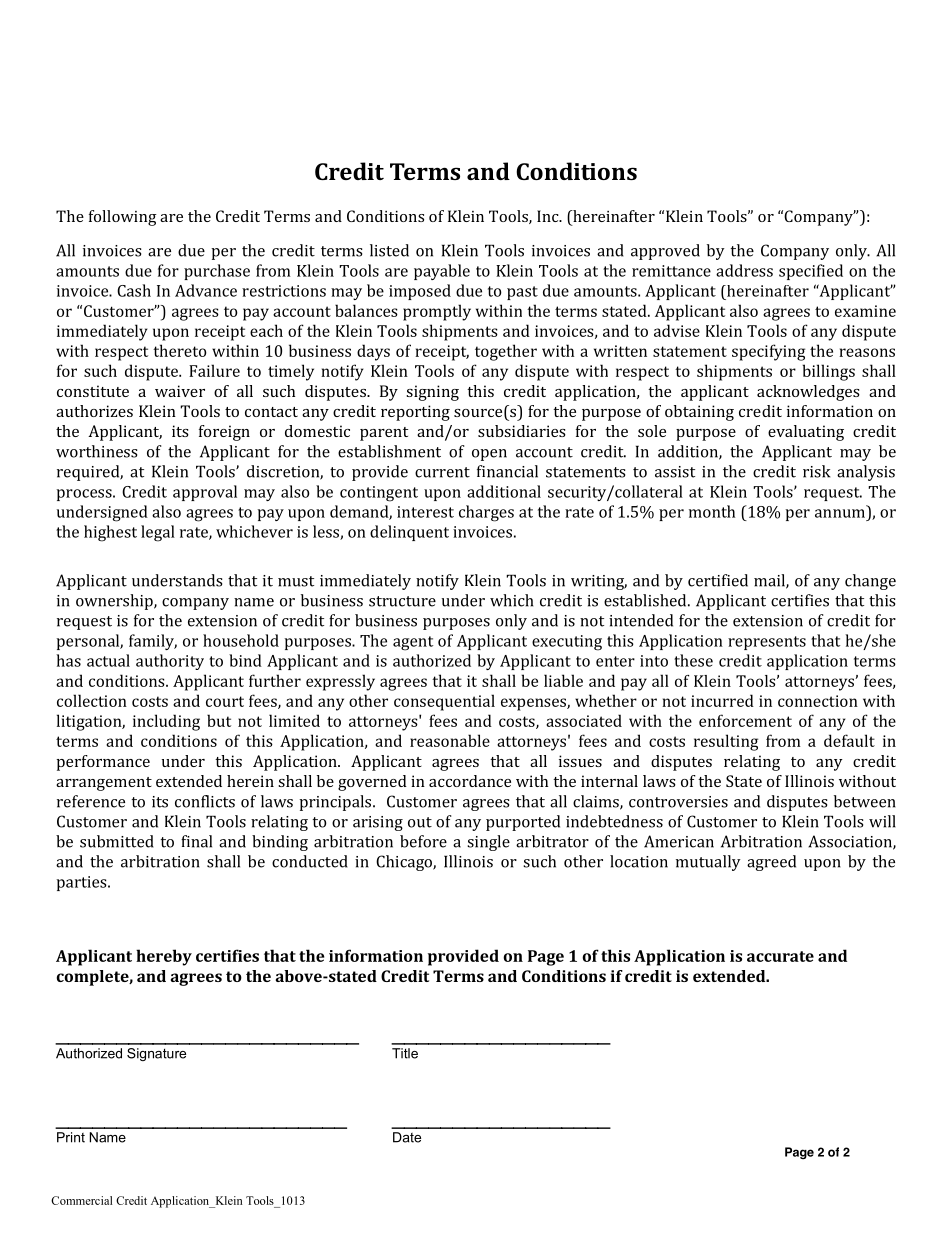 Image resolution: width=952 pixels, height=1233 pixels. Describe the element at coordinates (217, 272) in the screenshot. I see `purchase` at that location.
